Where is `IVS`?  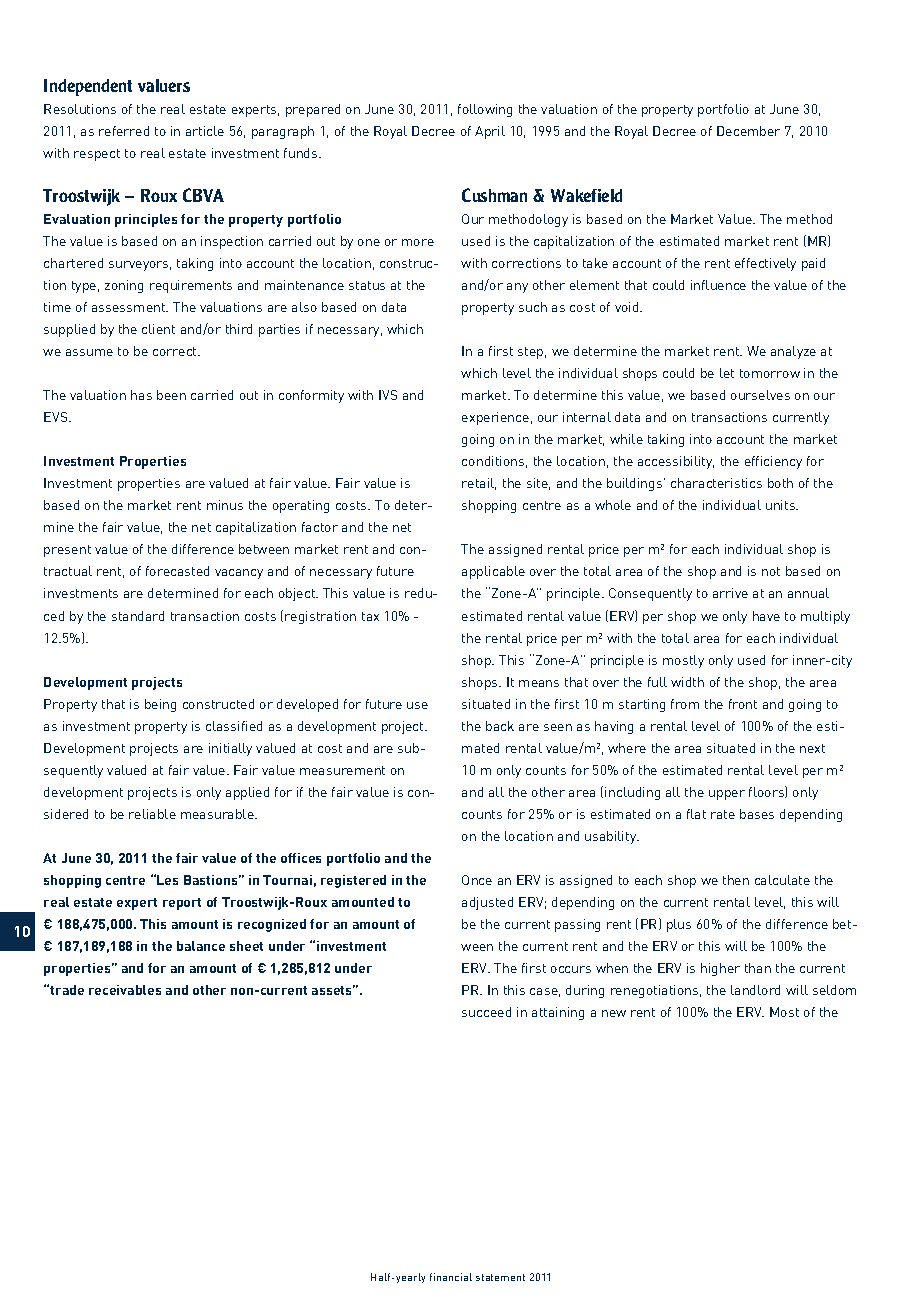 IVS is located at coordinates (388, 395).
